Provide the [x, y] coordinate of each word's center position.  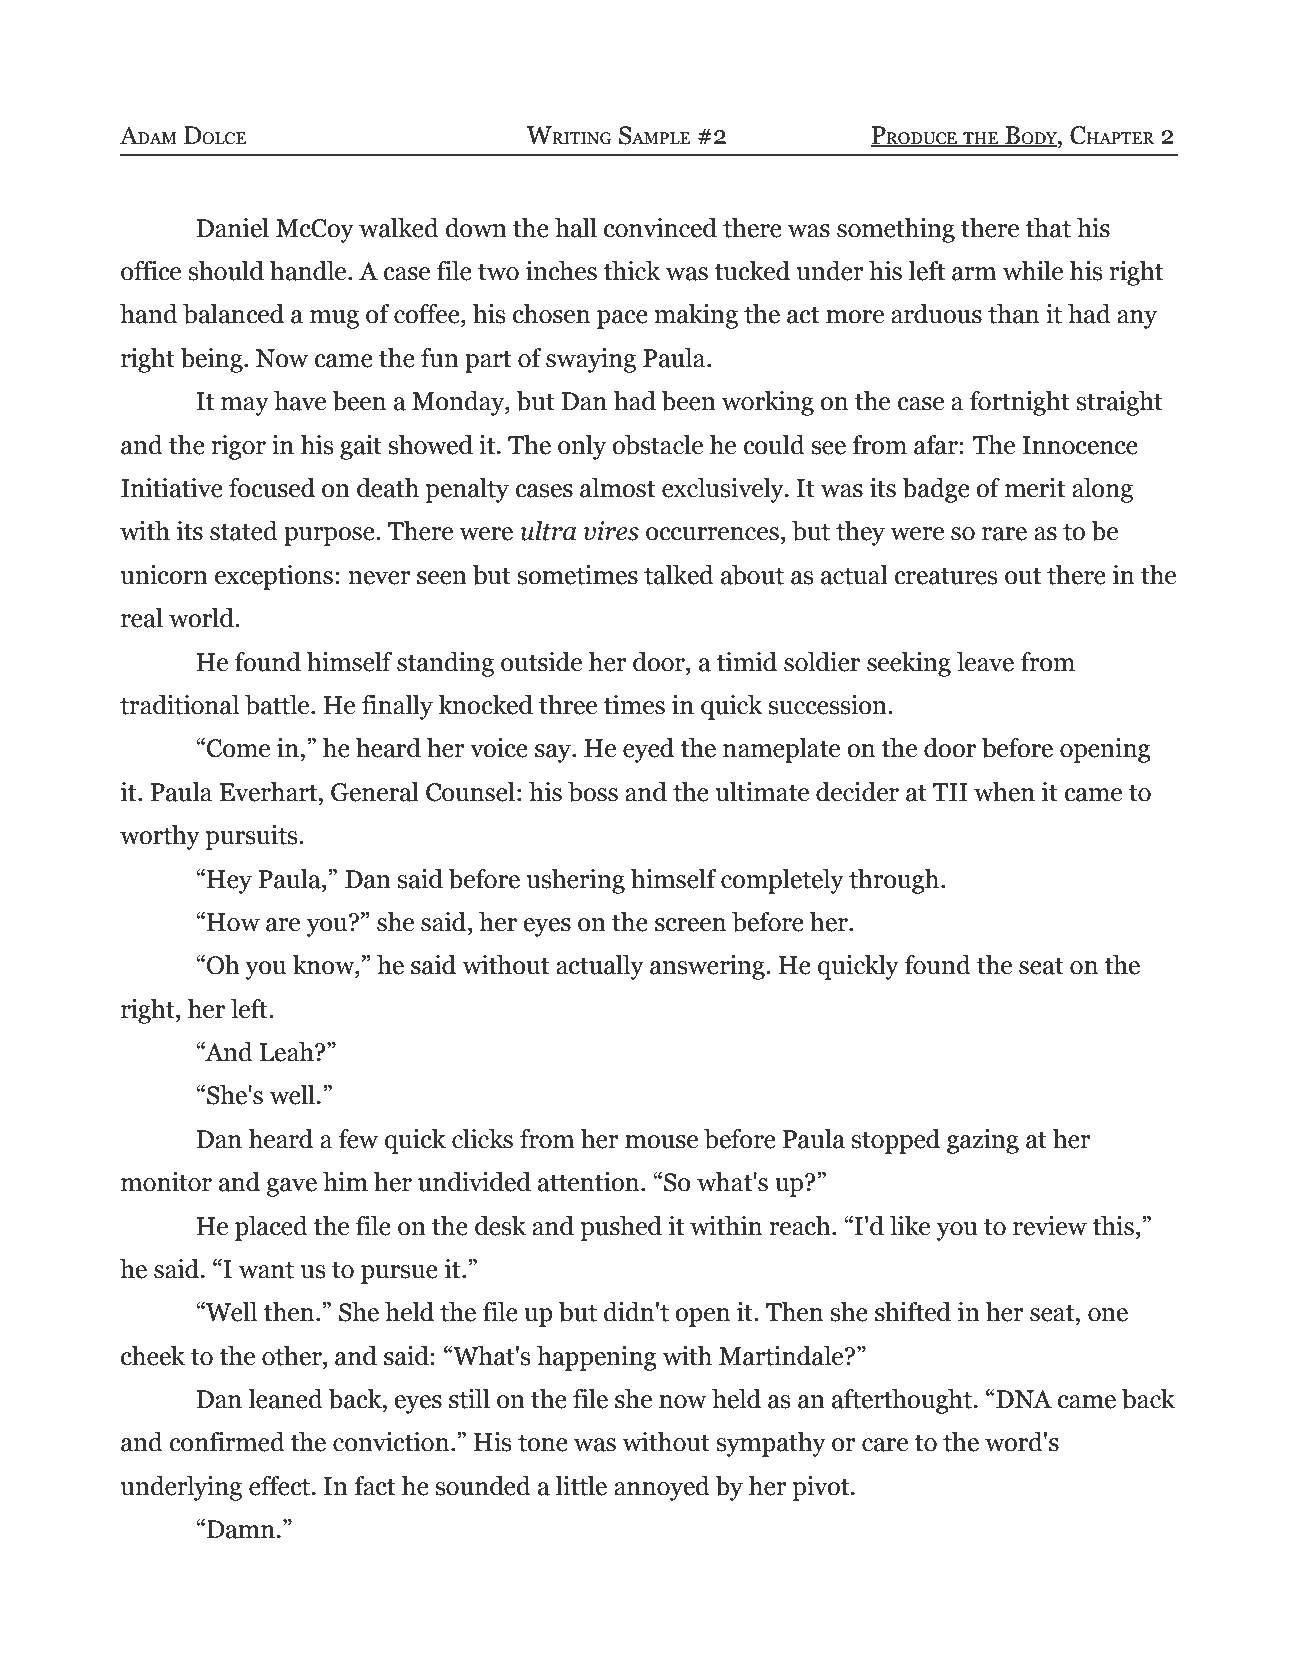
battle [278, 705]
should [226, 271]
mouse [661, 1142]
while [1033, 271]
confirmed [227, 1442]
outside [541, 662]
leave [985, 662]
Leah [288, 1052]
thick [632, 271]
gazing [983, 1141]
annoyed [662, 1488]
